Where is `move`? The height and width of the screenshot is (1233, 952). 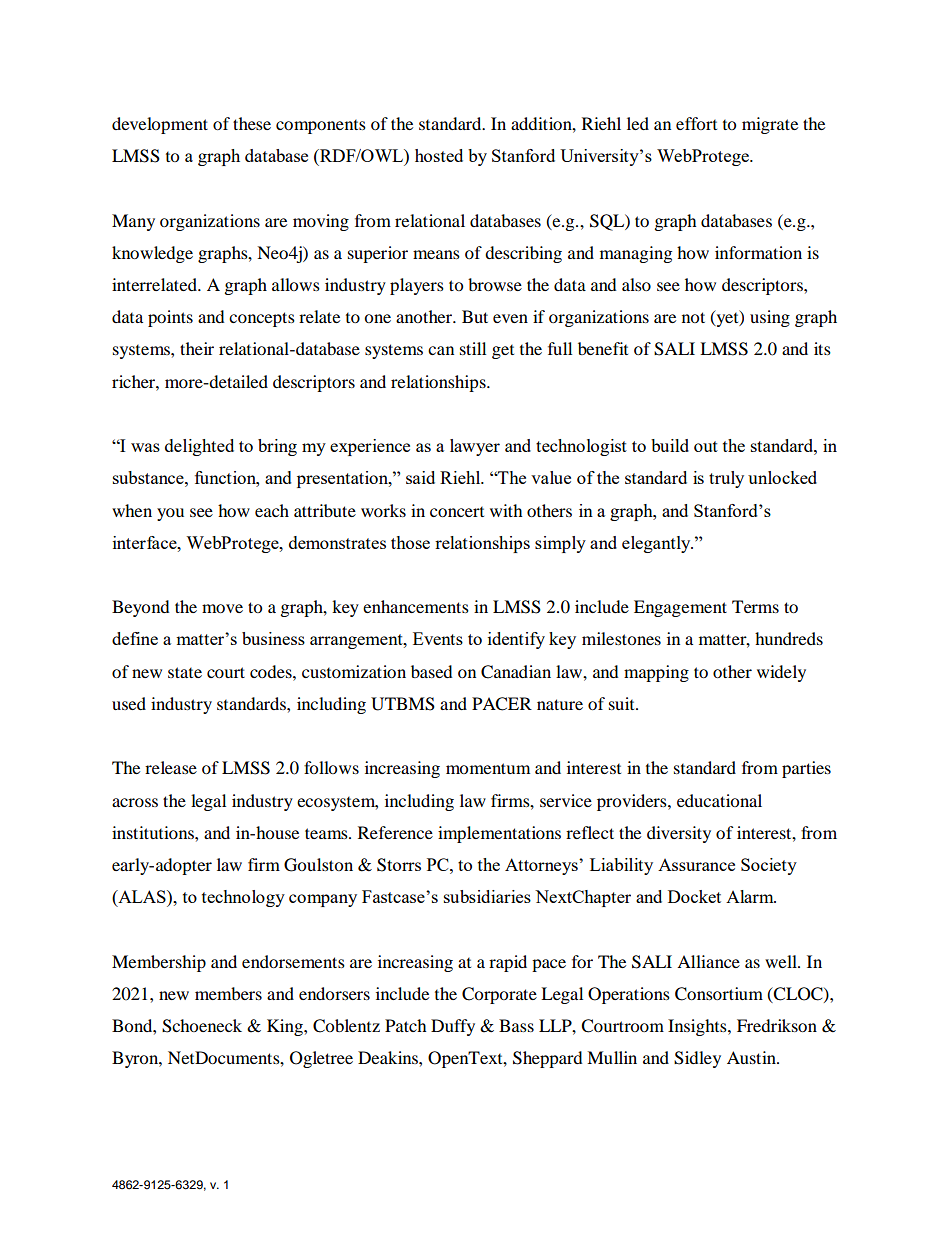 move is located at coordinates (222, 608).
